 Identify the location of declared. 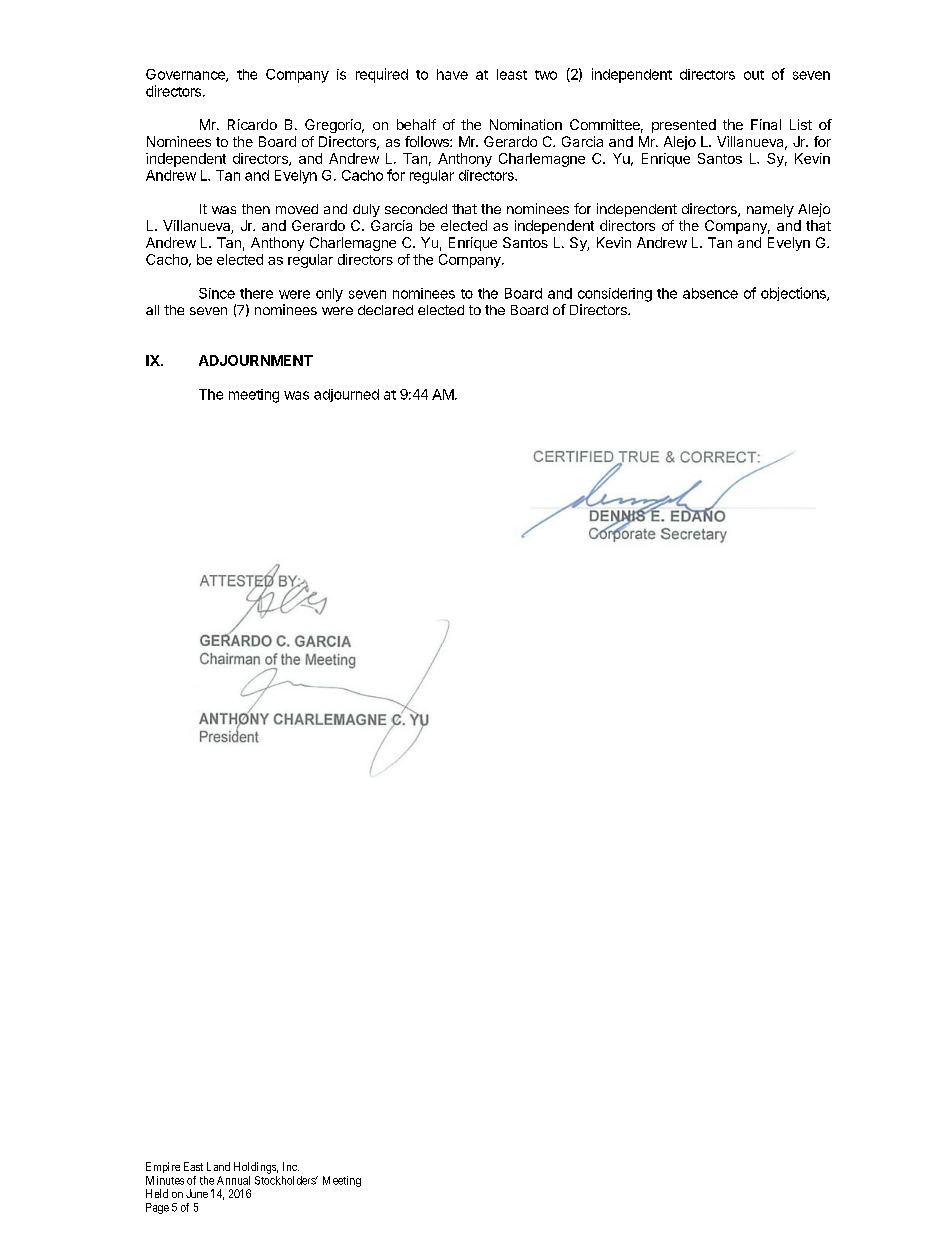
(385, 310).
